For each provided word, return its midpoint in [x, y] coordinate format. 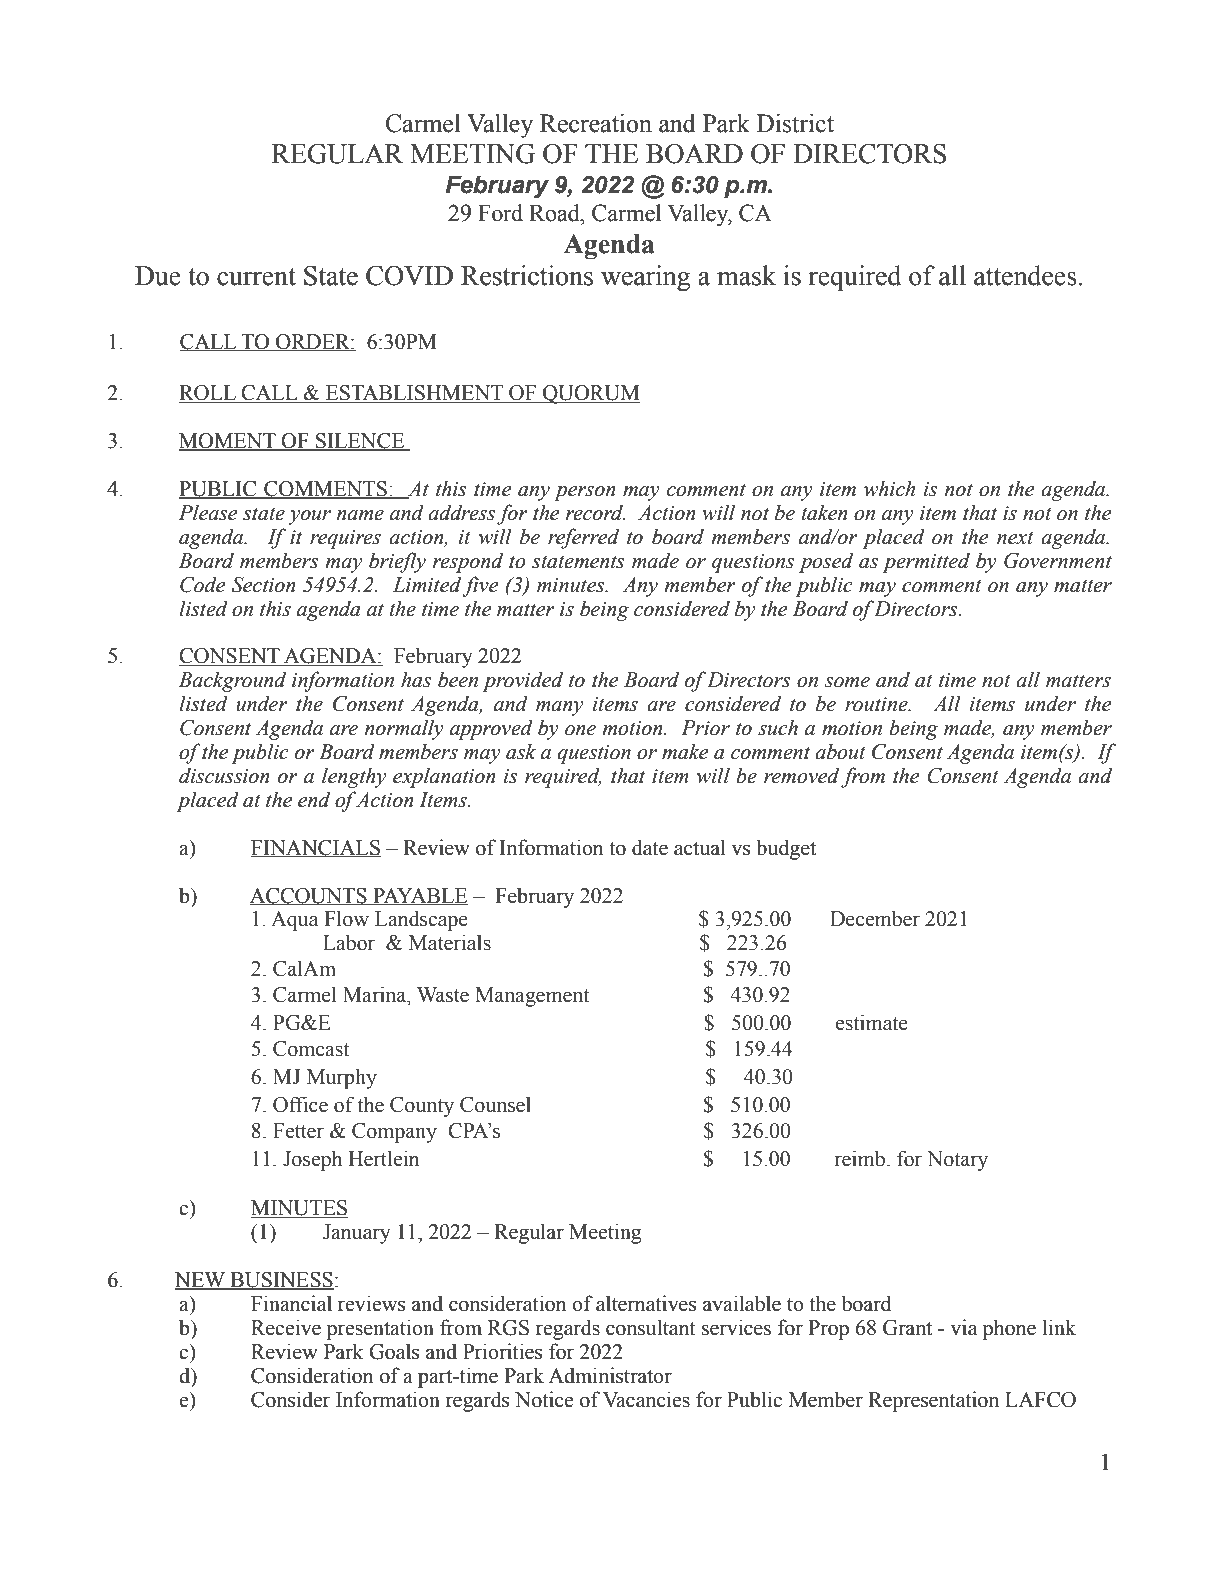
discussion [224, 775]
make [685, 751]
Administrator [610, 1375]
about [840, 751]
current [256, 277]
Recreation [596, 123]
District [795, 123]
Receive [286, 1327]
